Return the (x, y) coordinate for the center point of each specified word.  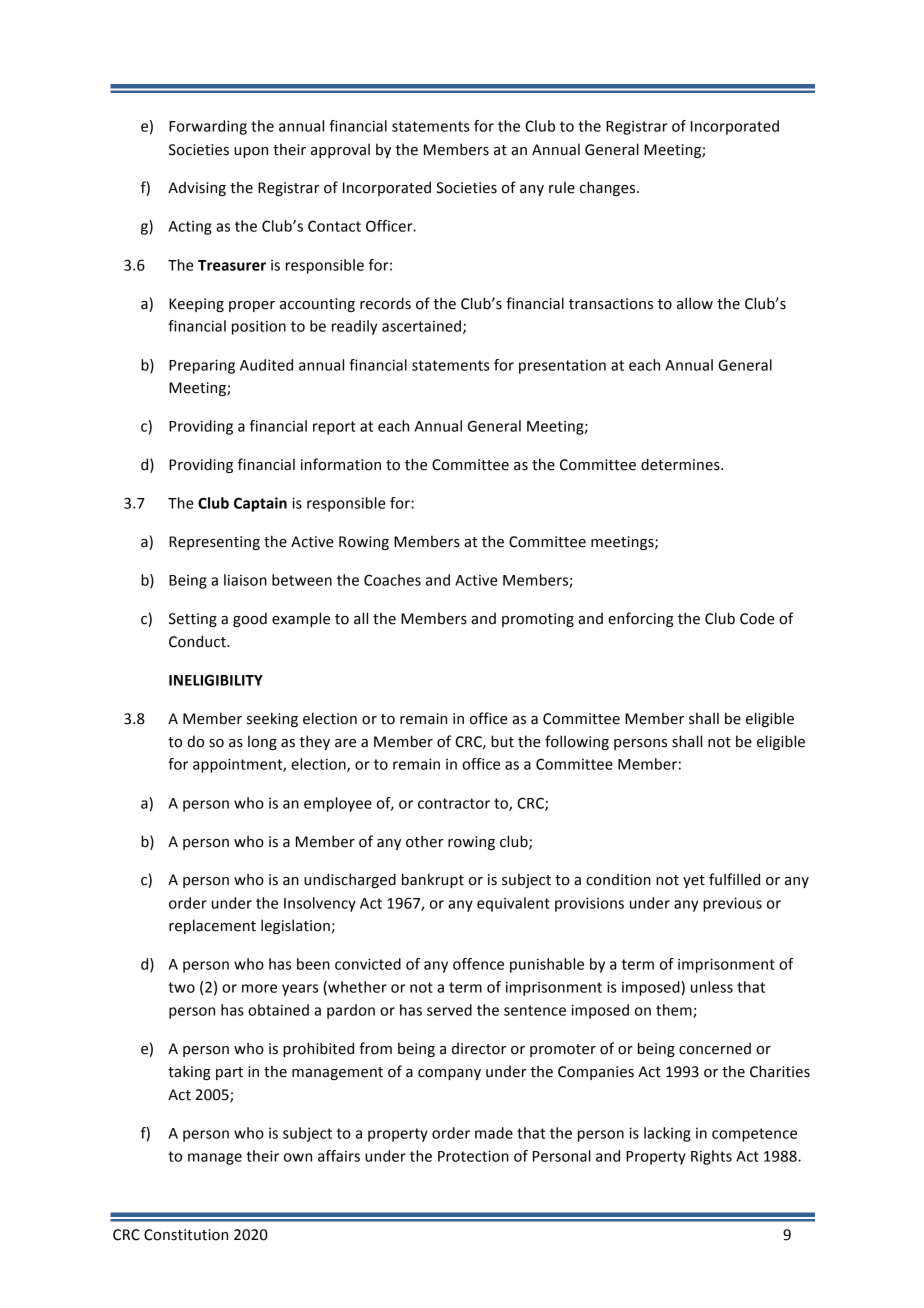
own (298, 1157)
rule (562, 187)
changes (609, 188)
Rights (711, 1157)
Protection (473, 1156)
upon (251, 152)
